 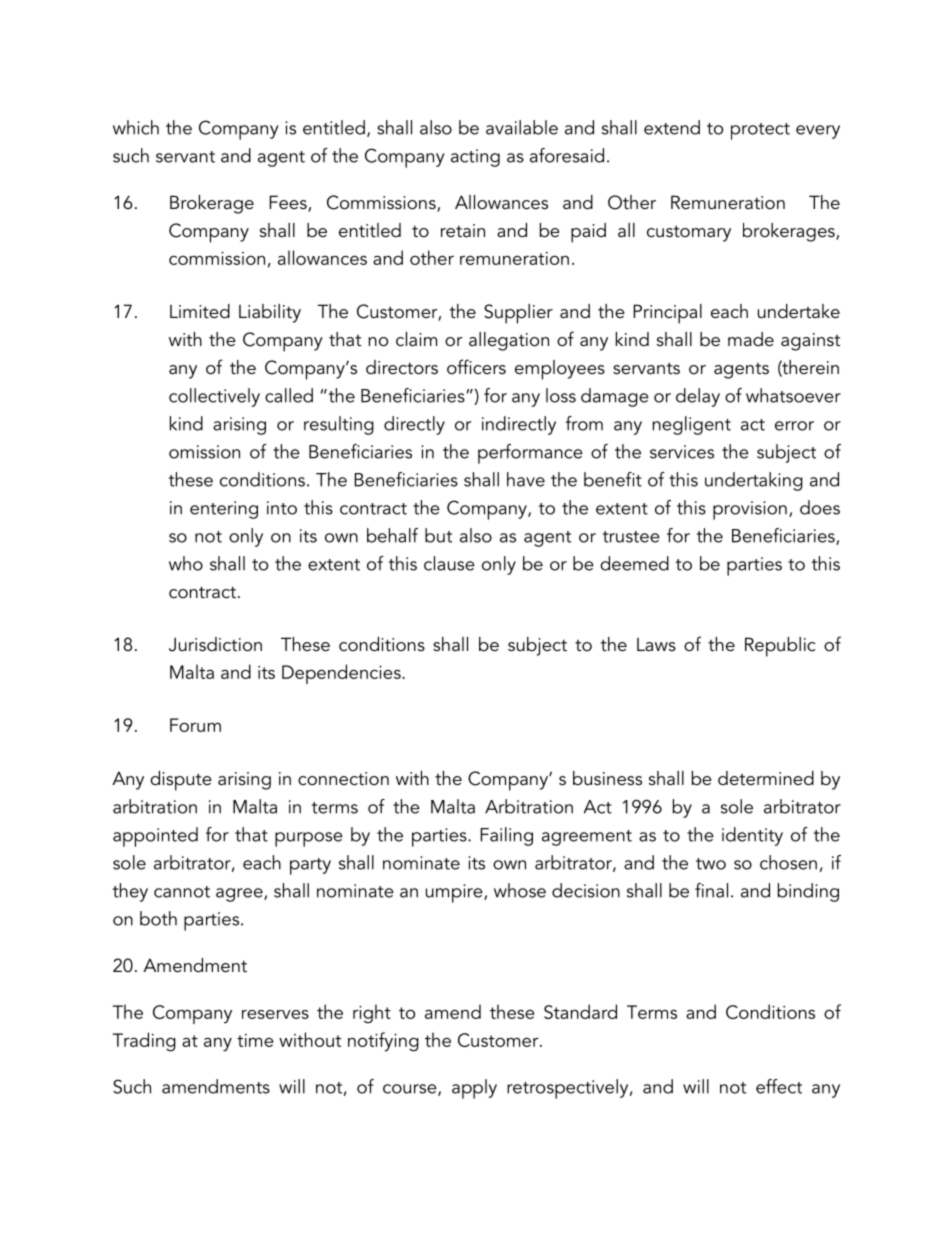 What do you see at coordinates (474, 1089) in the screenshot?
I see `apply` at bounding box center [474, 1089].
